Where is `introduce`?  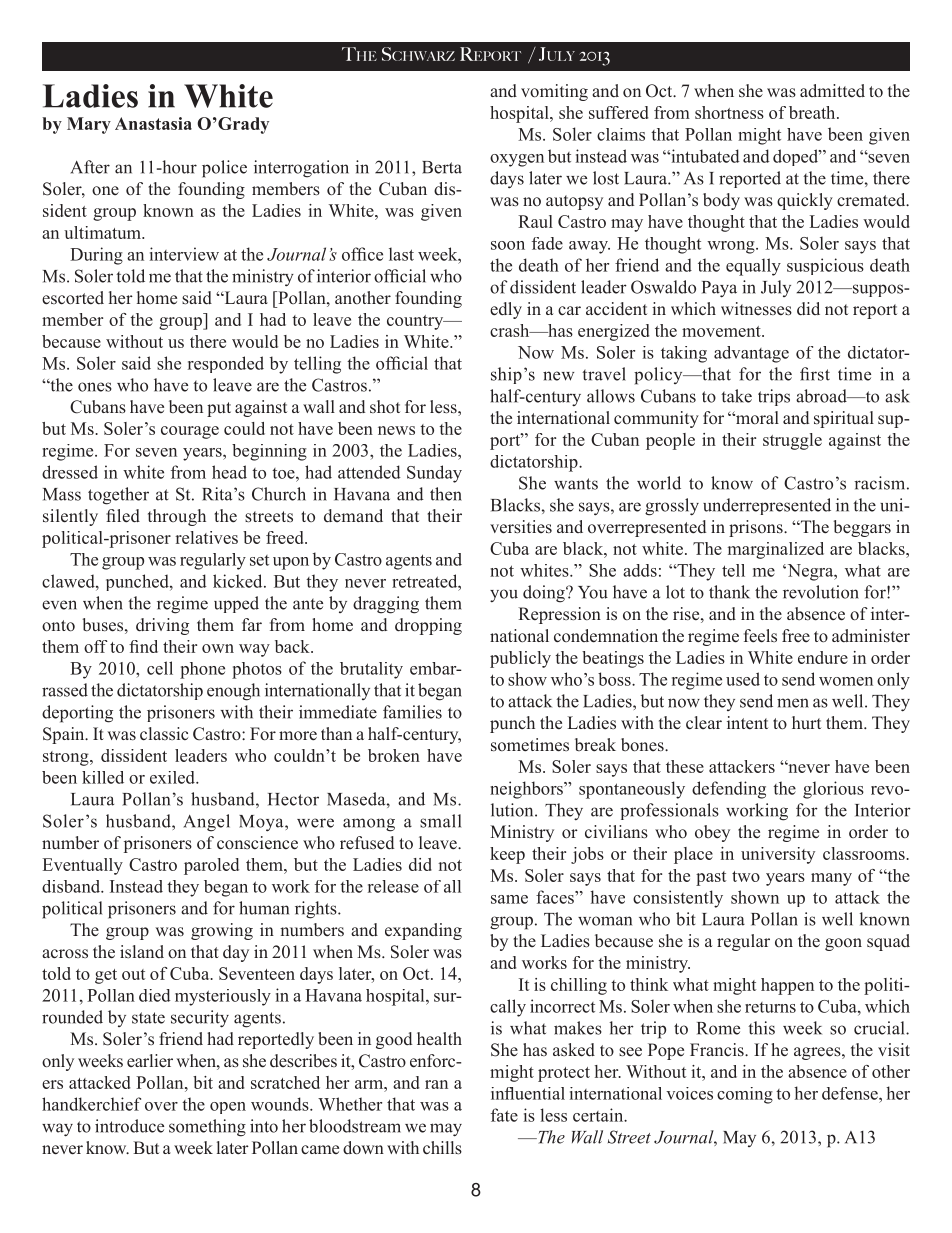
introduce is located at coordinates (129, 1126).
